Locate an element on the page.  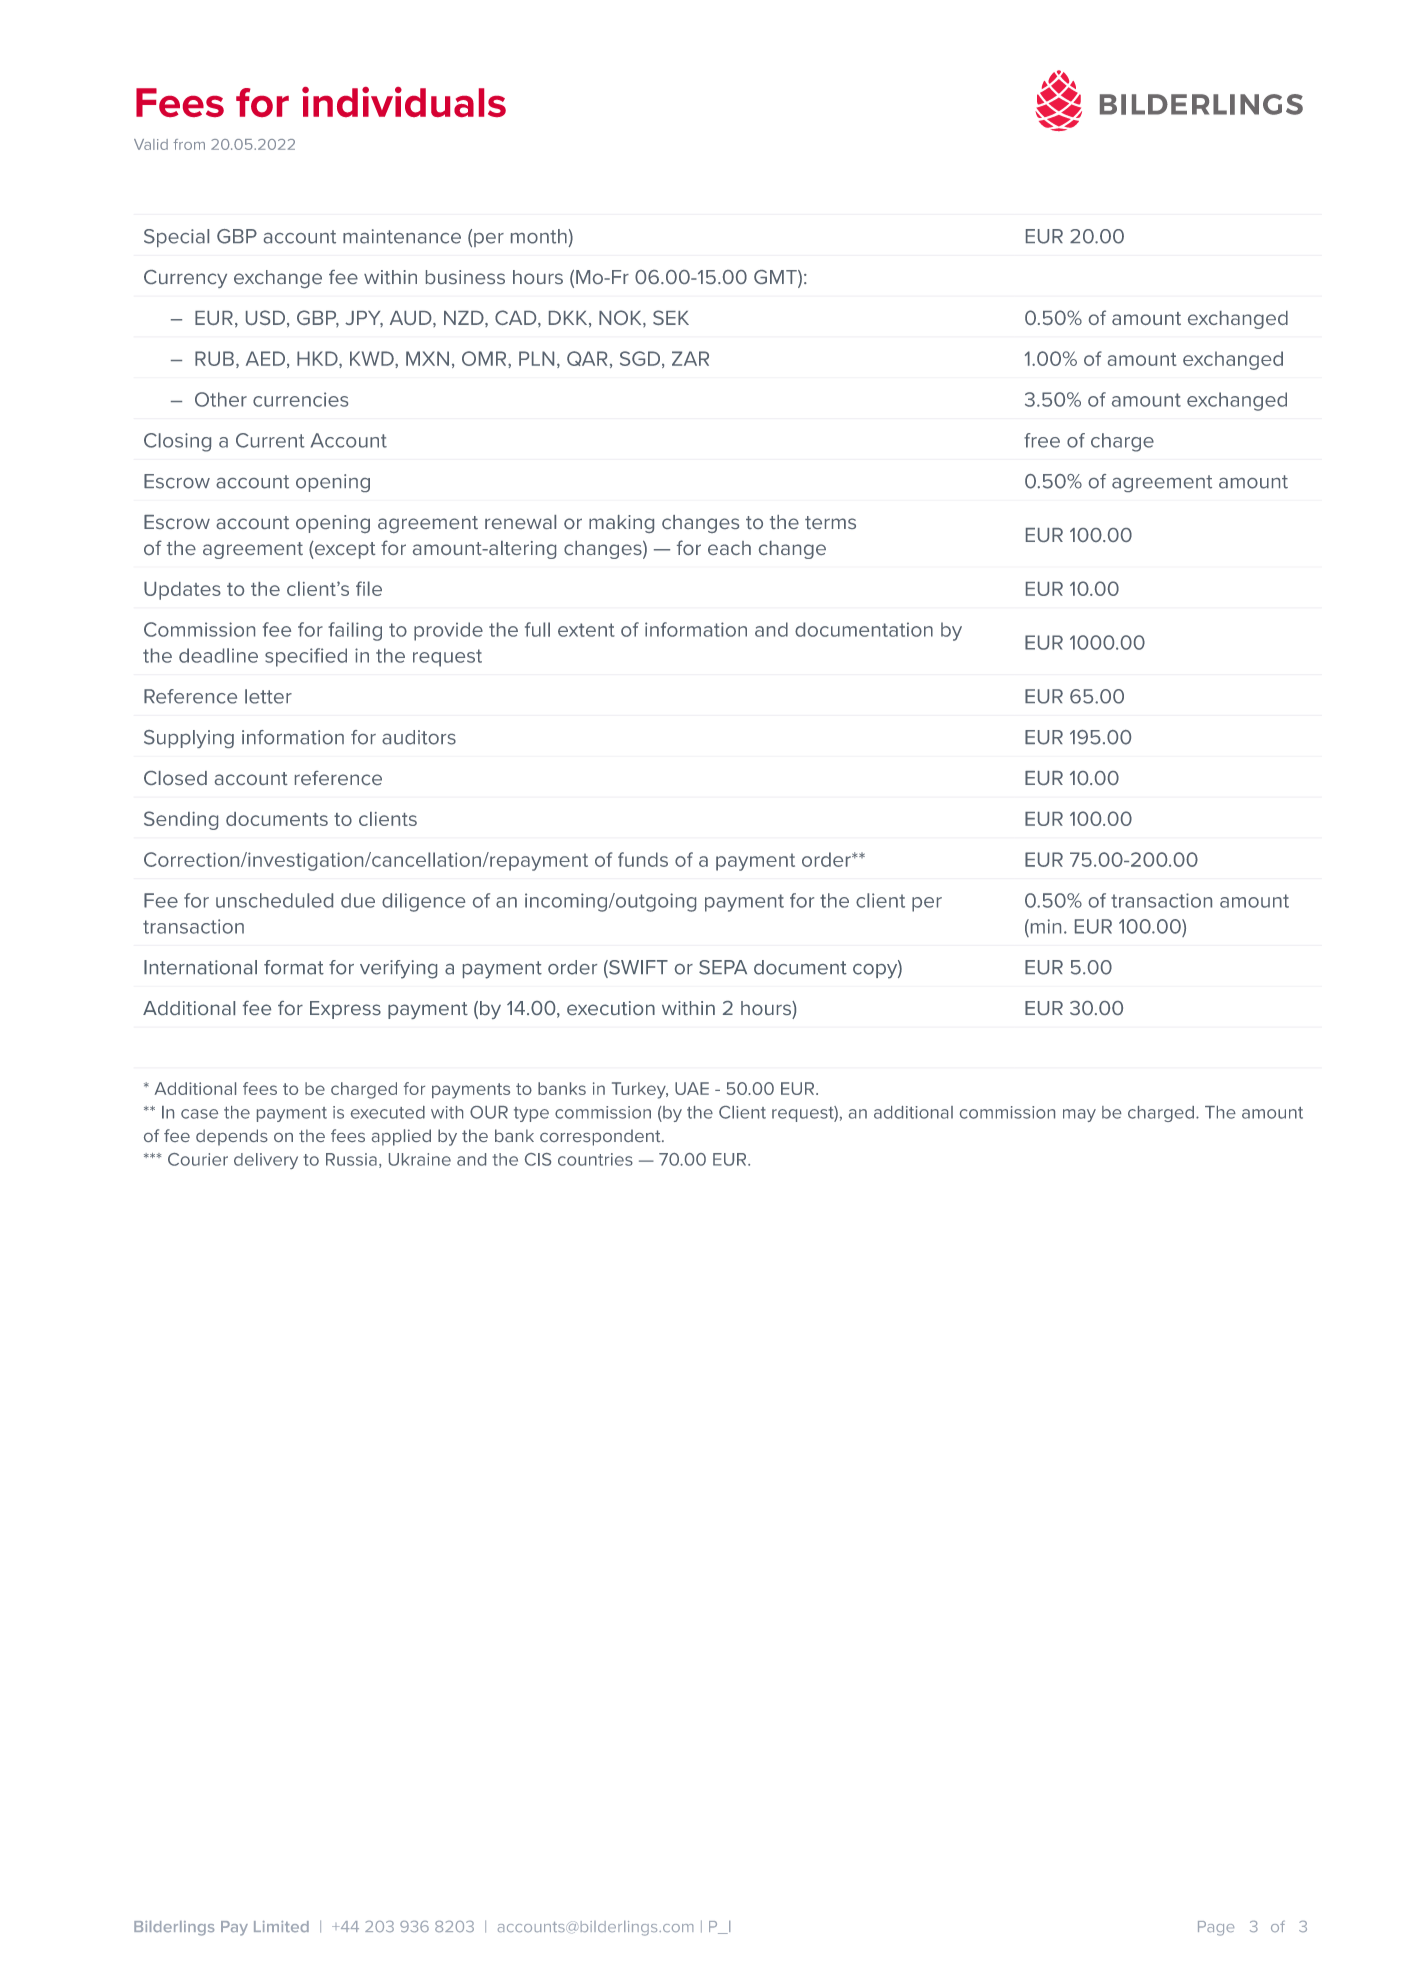
from is located at coordinates (189, 144).
